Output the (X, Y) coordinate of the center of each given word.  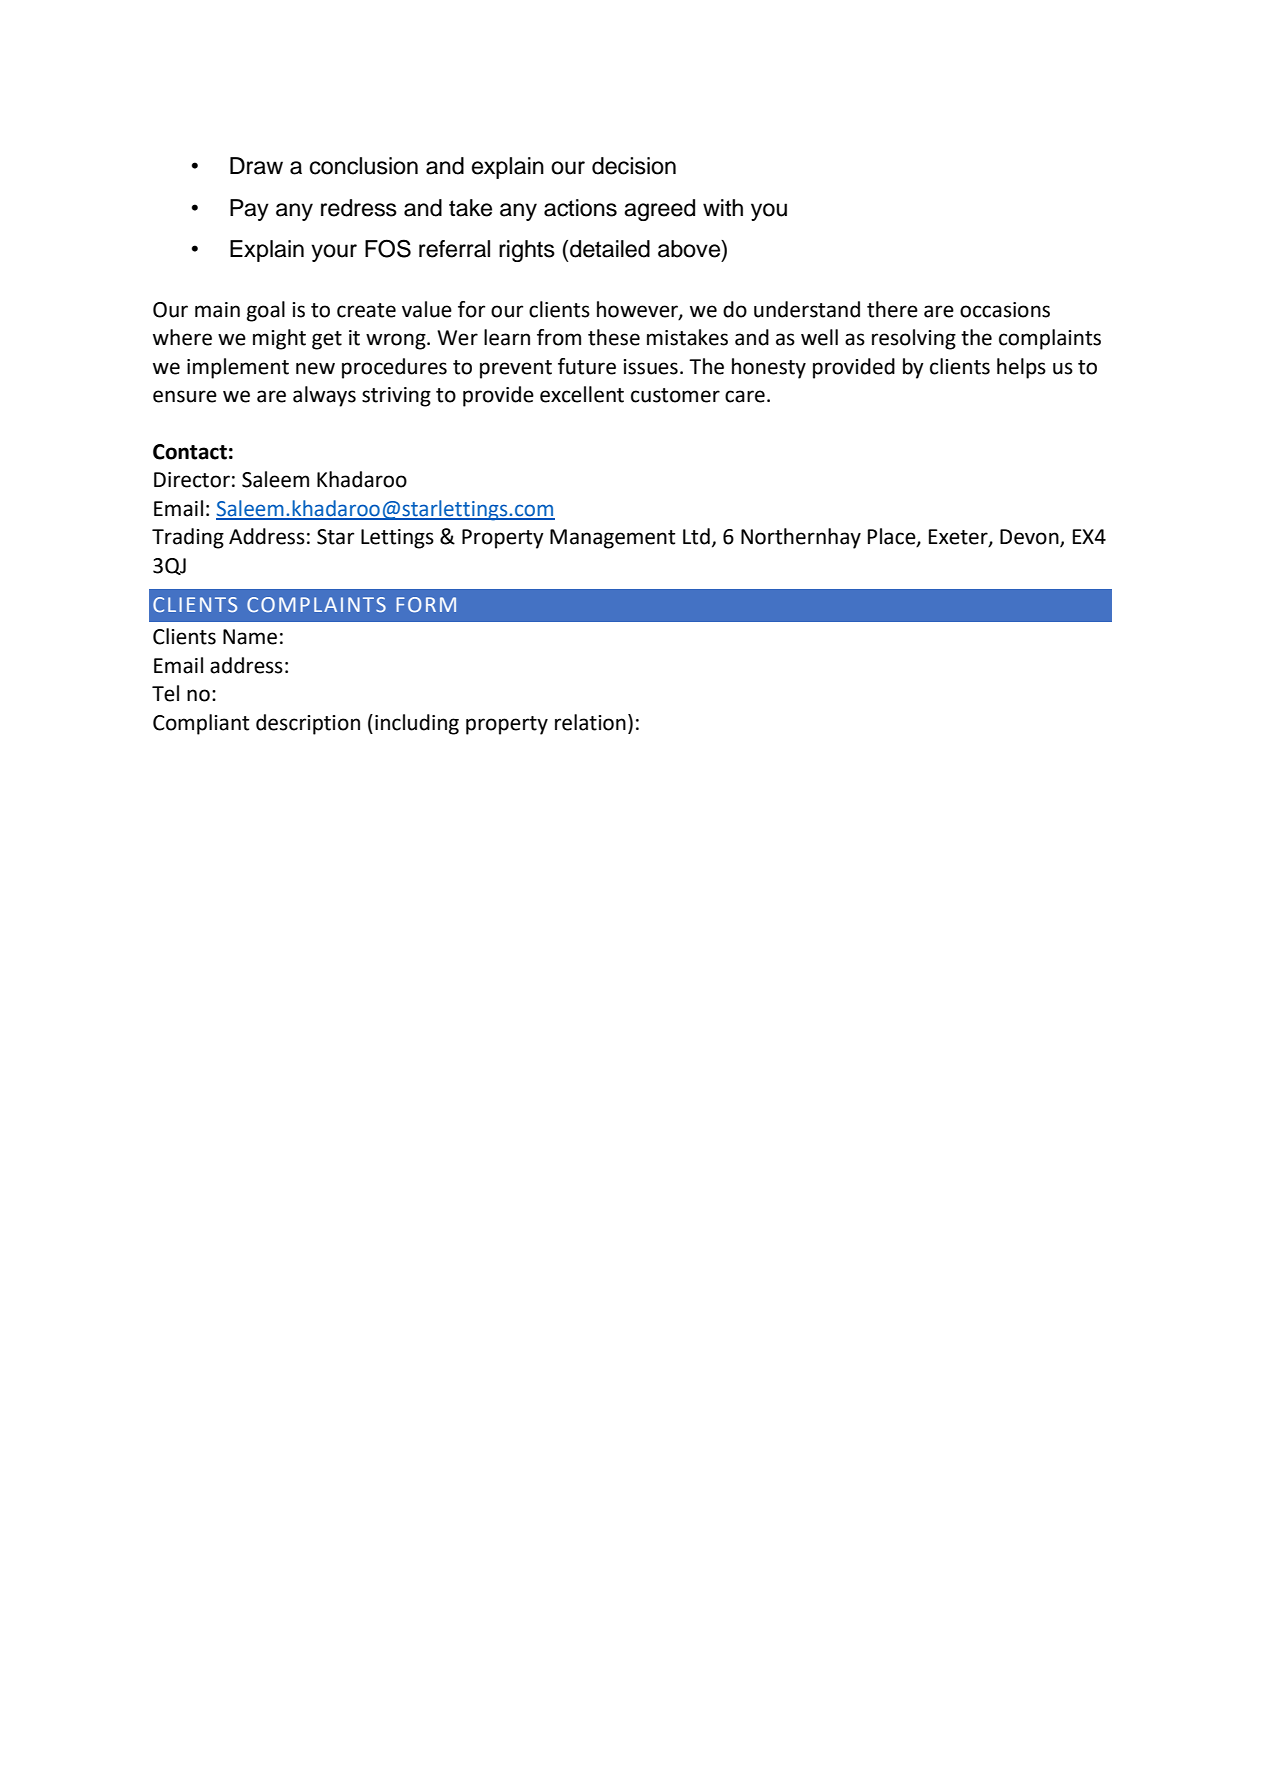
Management (612, 539)
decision (634, 166)
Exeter (959, 538)
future (587, 366)
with (723, 207)
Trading (188, 538)
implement (238, 368)
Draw (256, 166)
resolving (914, 339)
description (308, 724)
